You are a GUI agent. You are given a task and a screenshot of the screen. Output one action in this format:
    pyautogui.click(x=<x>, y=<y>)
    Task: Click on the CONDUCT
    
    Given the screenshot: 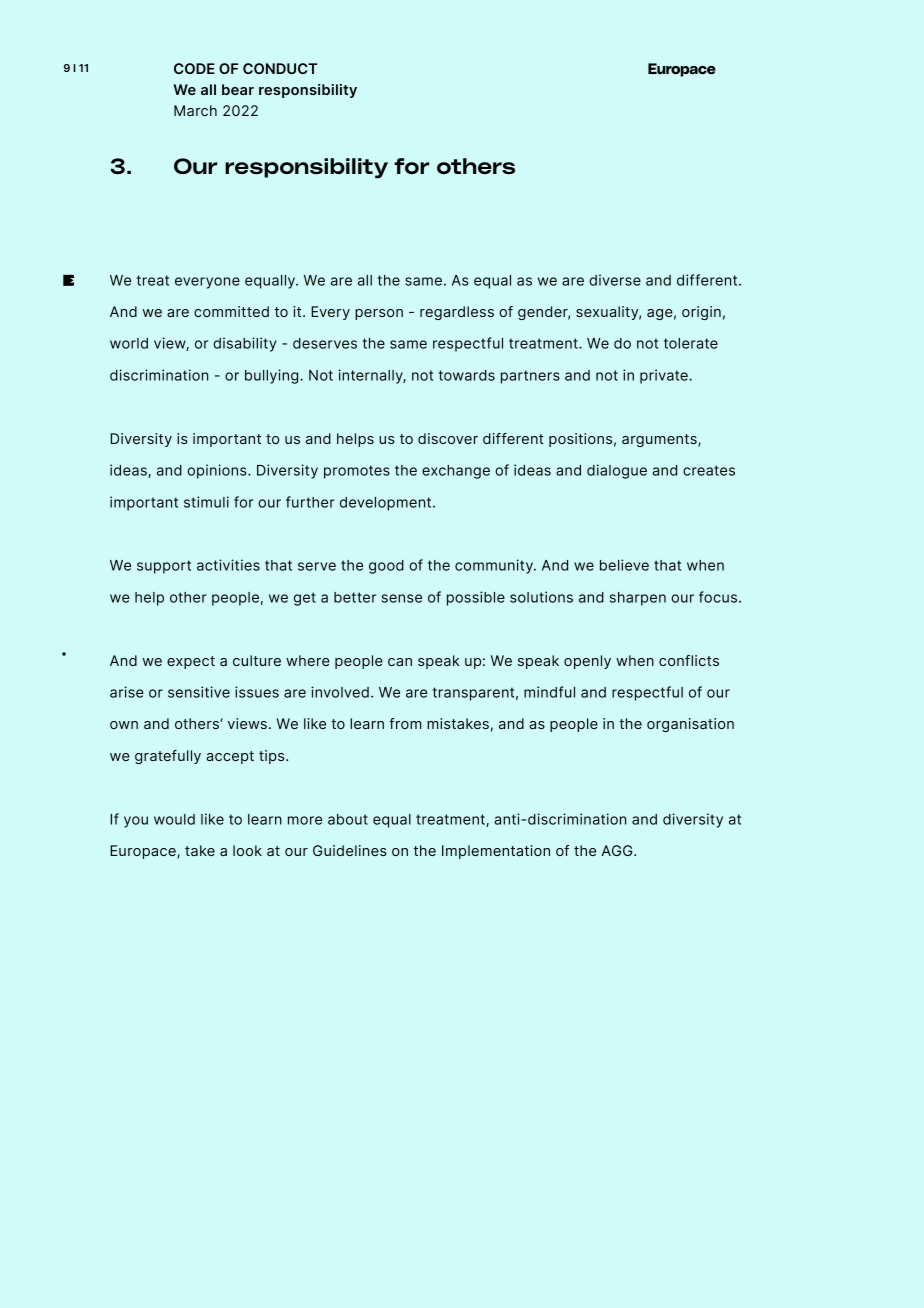 What is the action you would take?
    pyautogui.click(x=280, y=68)
